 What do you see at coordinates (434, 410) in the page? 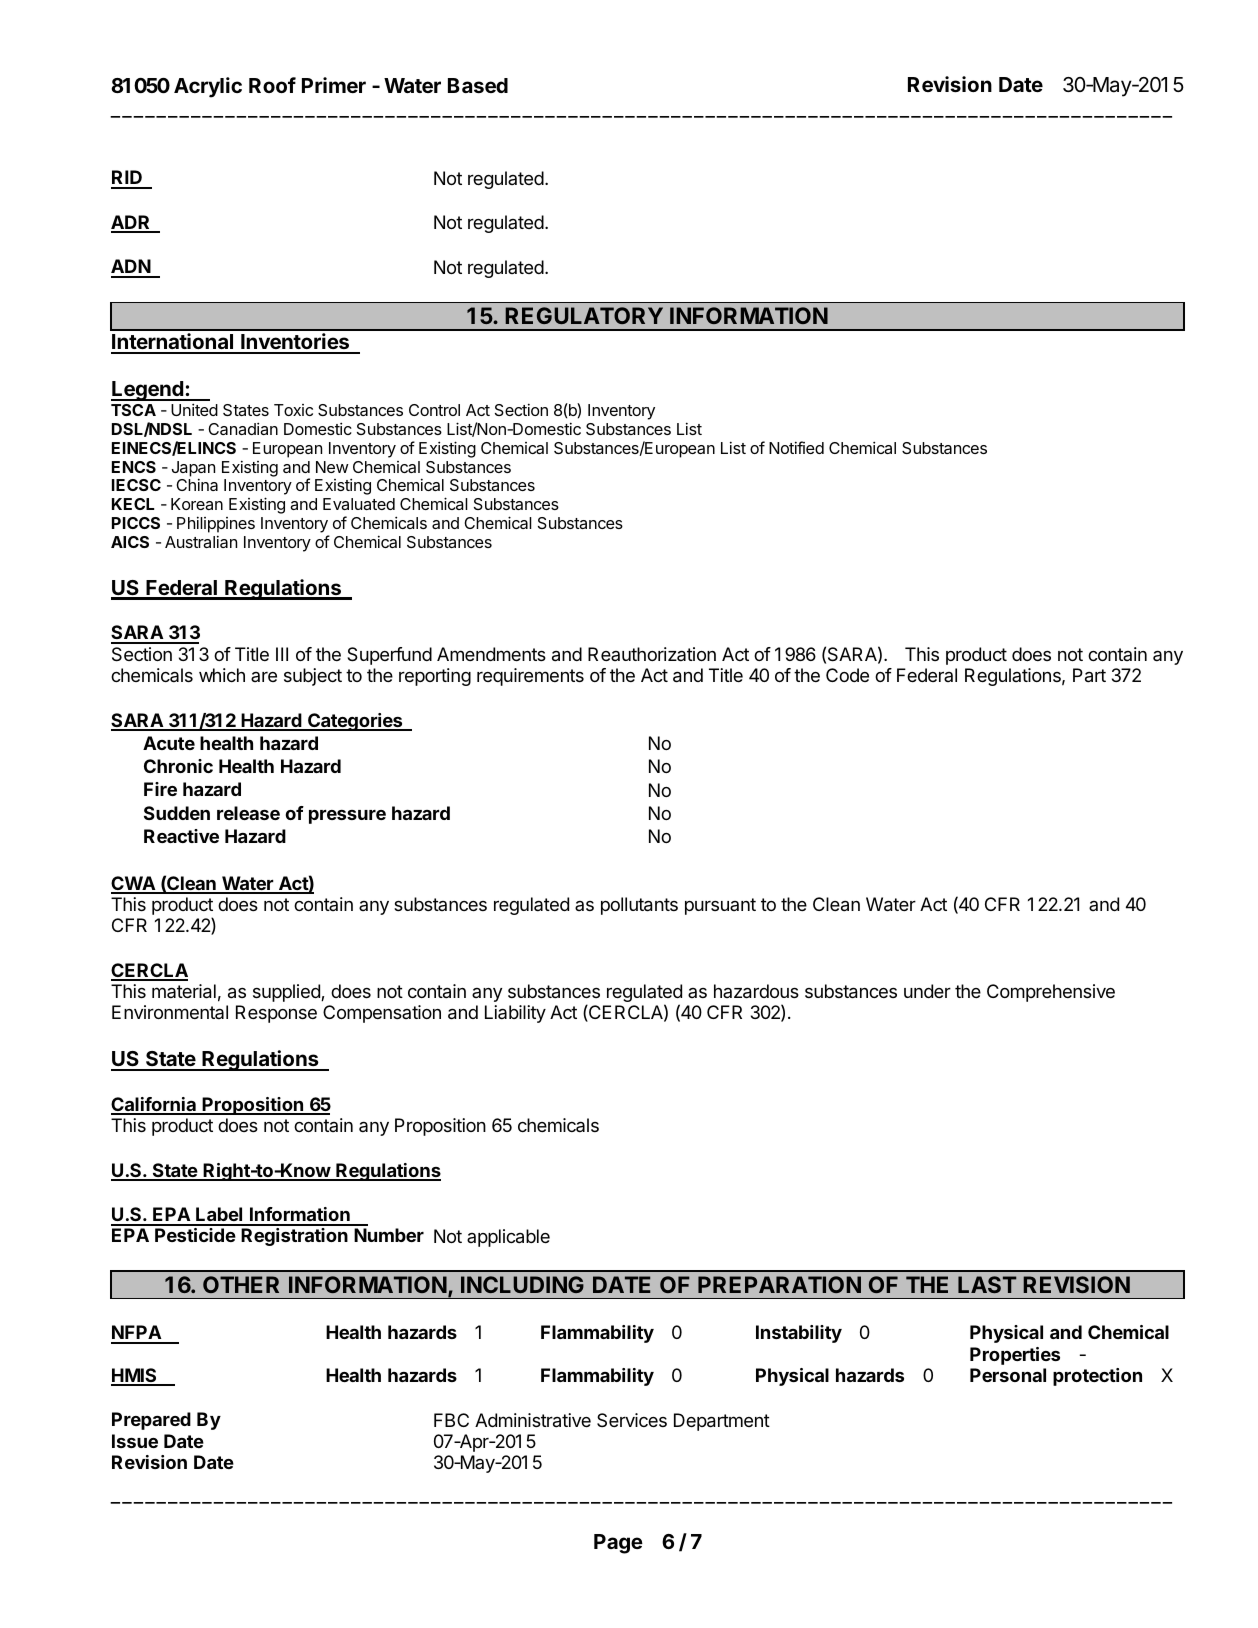
I see `Control` at bounding box center [434, 410].
